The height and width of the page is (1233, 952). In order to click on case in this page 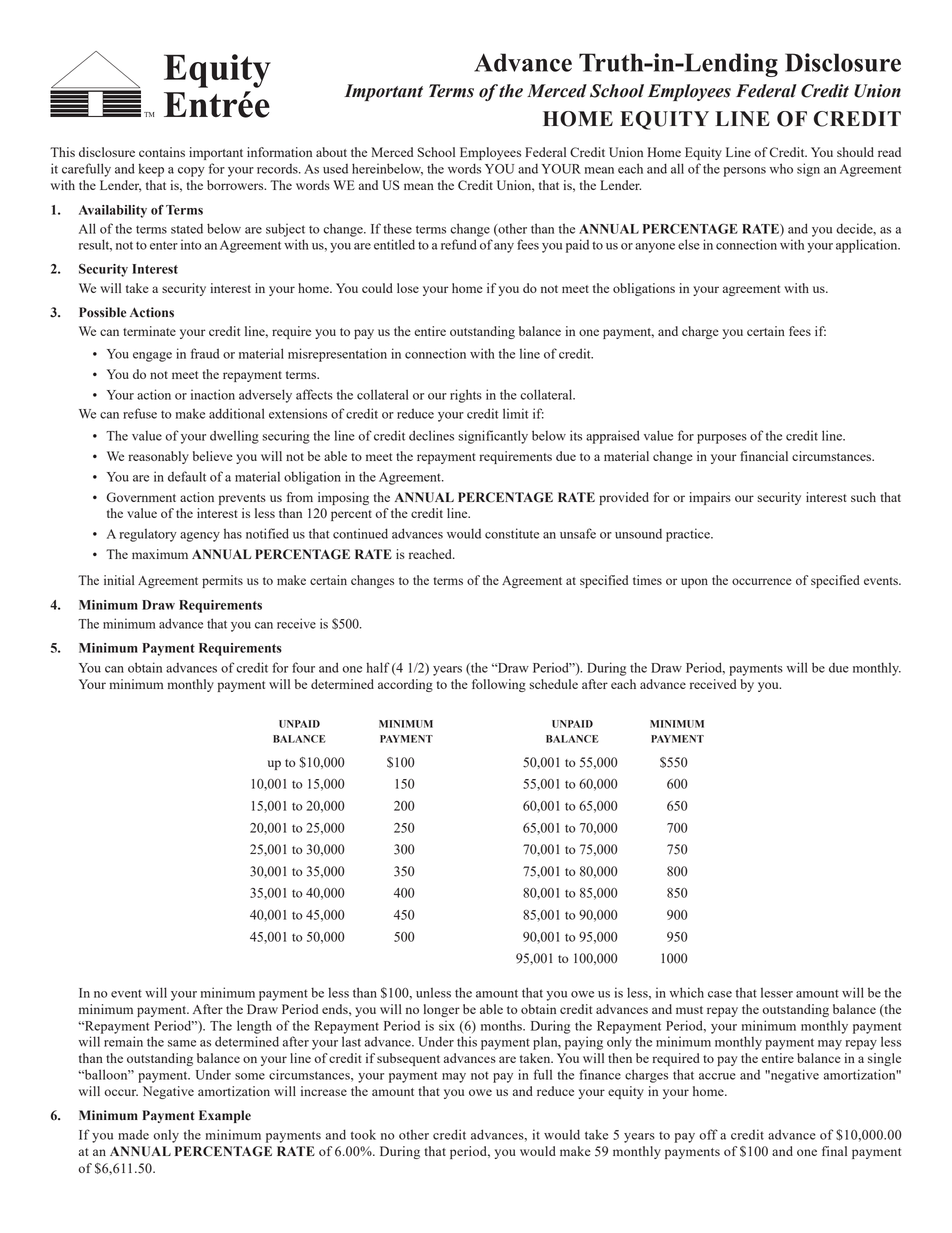, I will do `click(720, 994)`.
